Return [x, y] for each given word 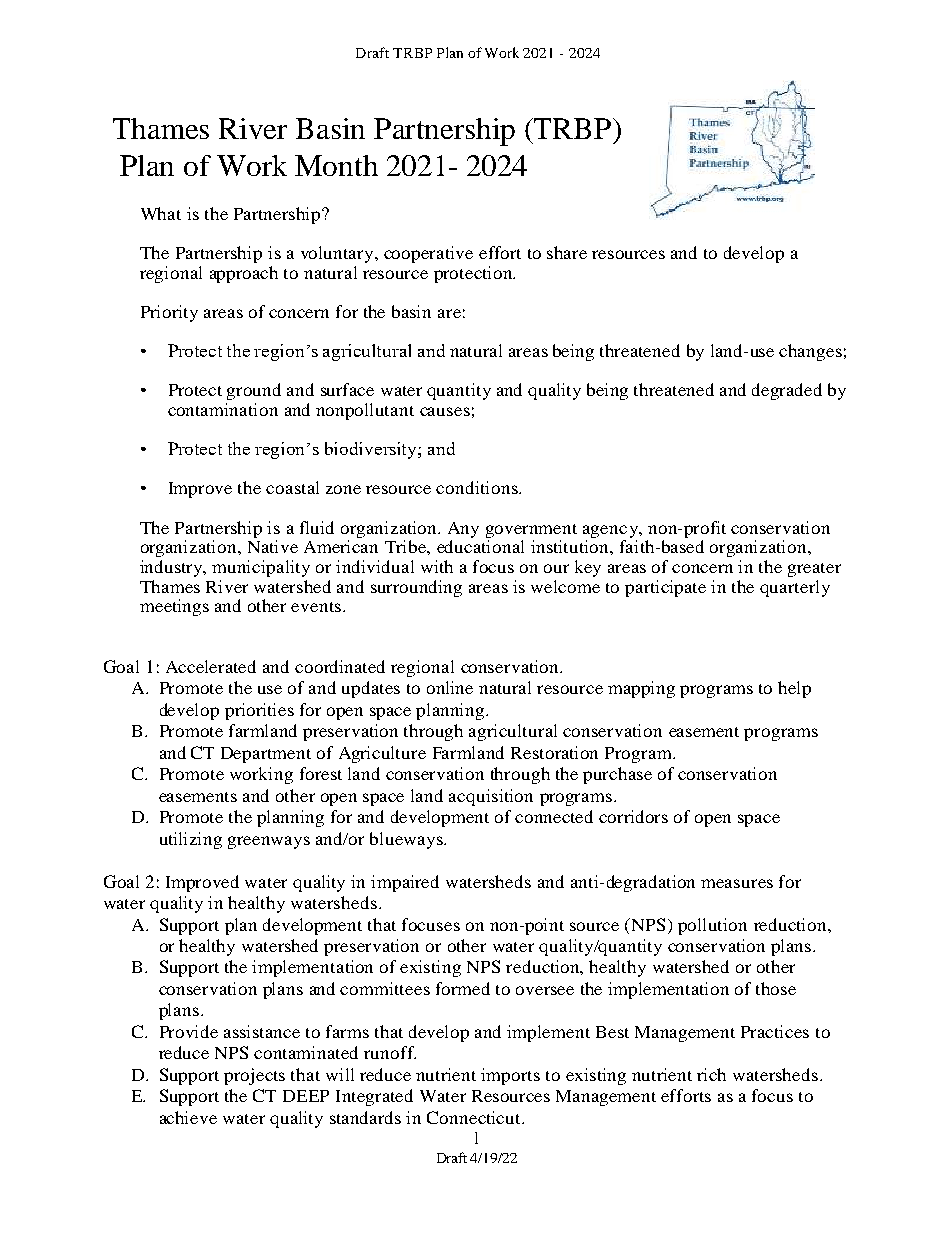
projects [254, 1076]
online [450, 687]
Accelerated [211, 666]
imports [510, 1076]
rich [711, 1074]
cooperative [428, 254]
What [161, 213]
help [794, 689]
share [567, 252]
